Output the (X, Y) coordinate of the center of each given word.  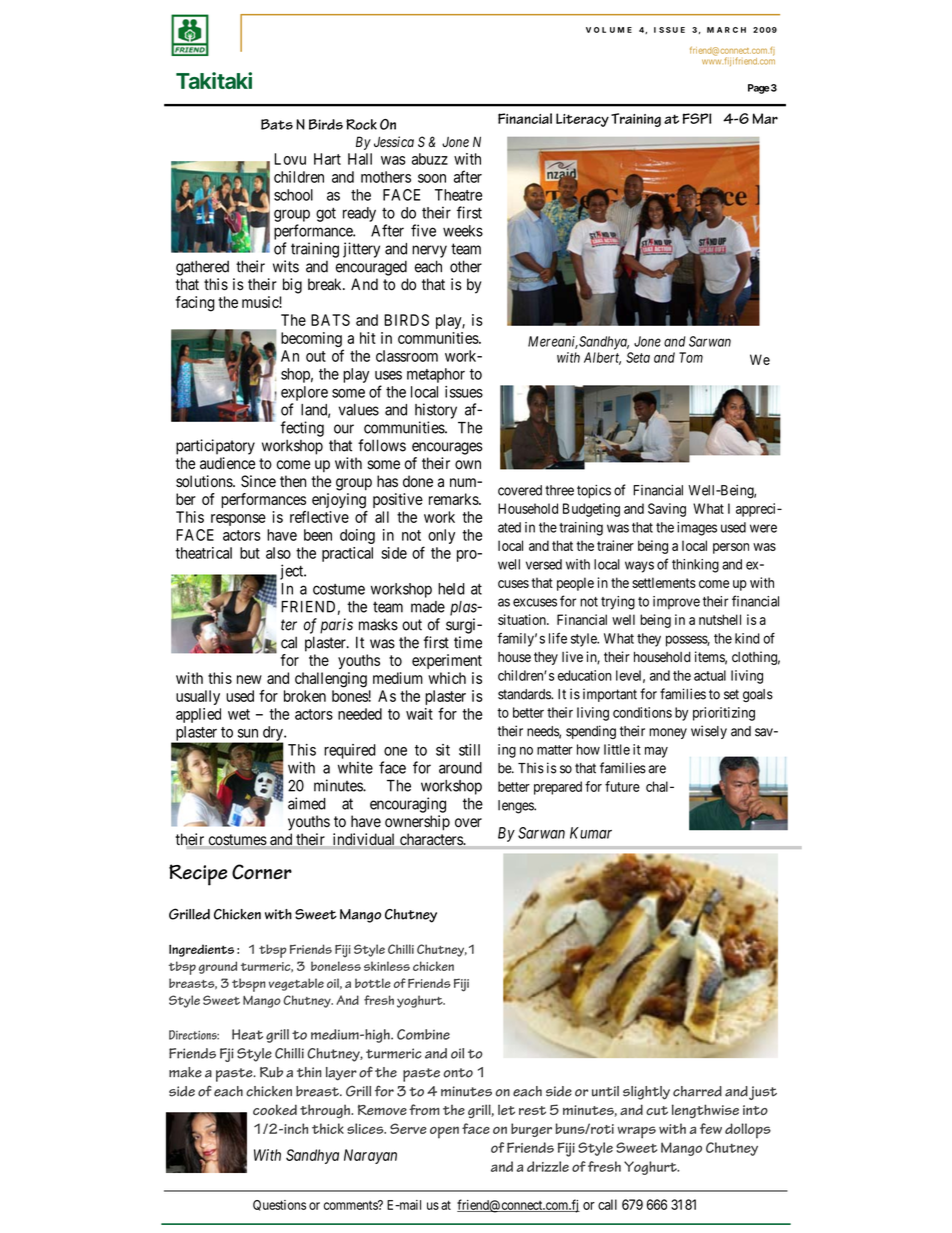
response (238, 520)
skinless (387, 966)
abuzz (430, 159)
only (441, 536)
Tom (691, 357)
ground (218, 967)
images (697, 529)
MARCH (726, 30)
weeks (463, 231)
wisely (709, 732)
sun (248, 733)
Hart (327, 159)
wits (286, 266)
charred (697, 1091)
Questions (279, 1205)
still (469, 750)
